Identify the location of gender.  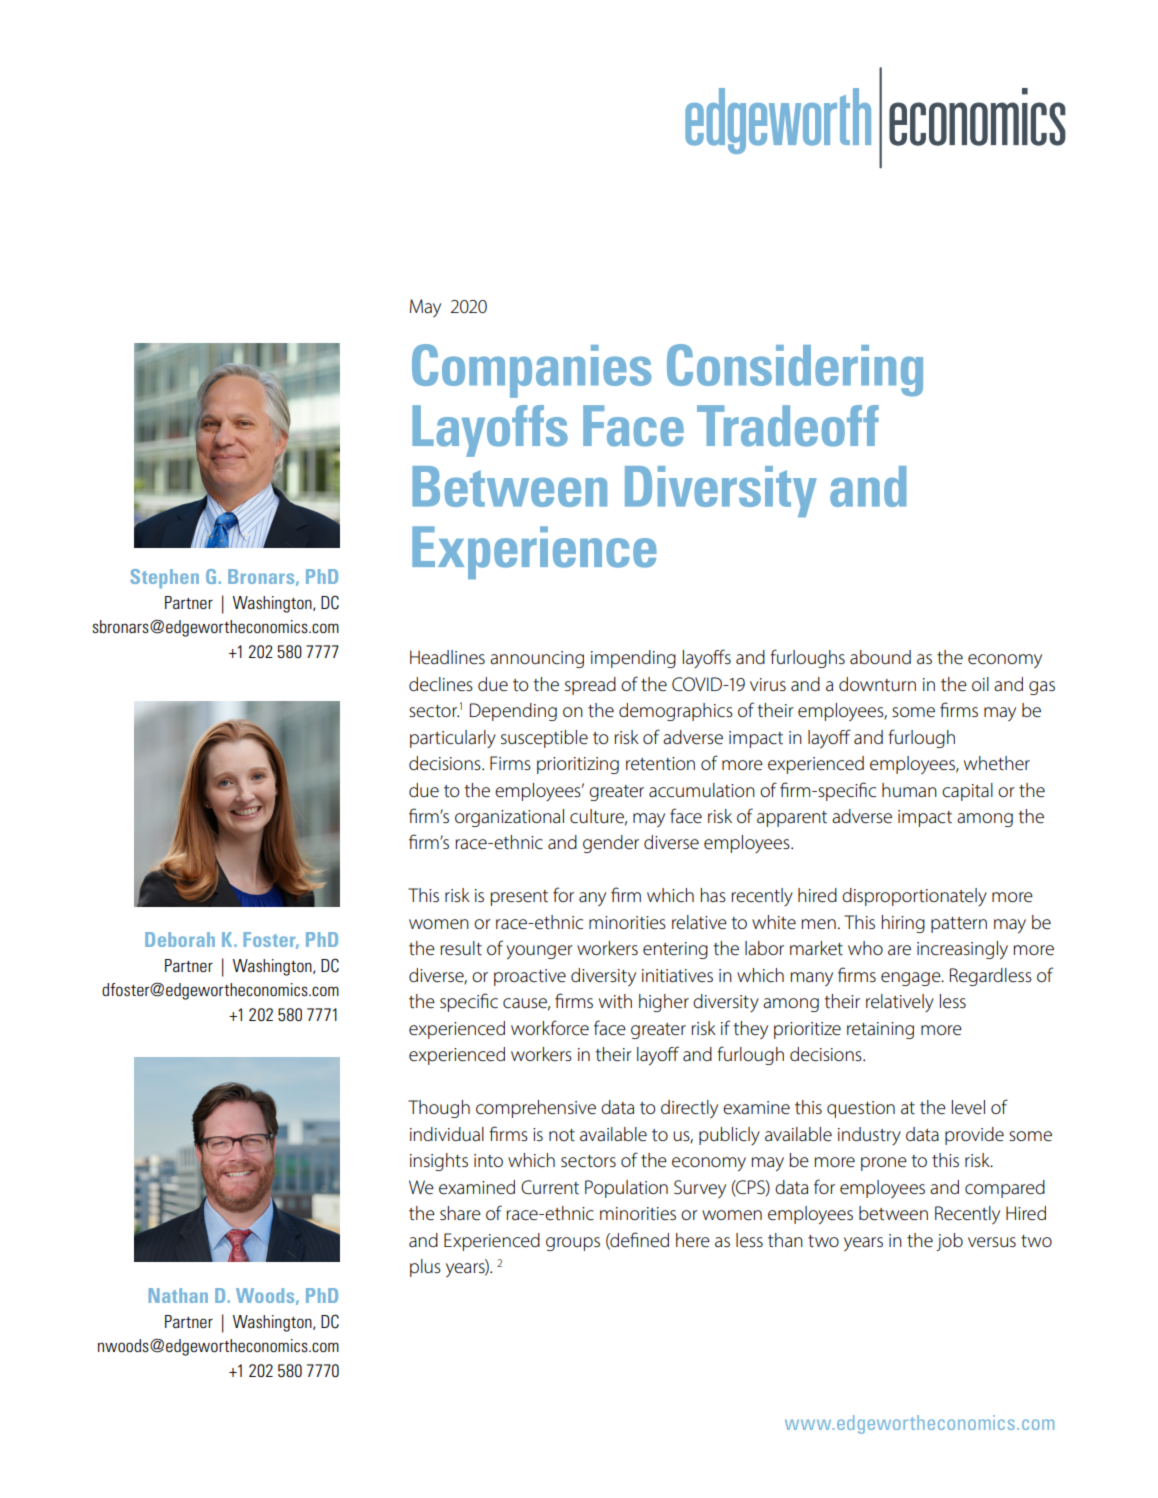
(611, 844).
